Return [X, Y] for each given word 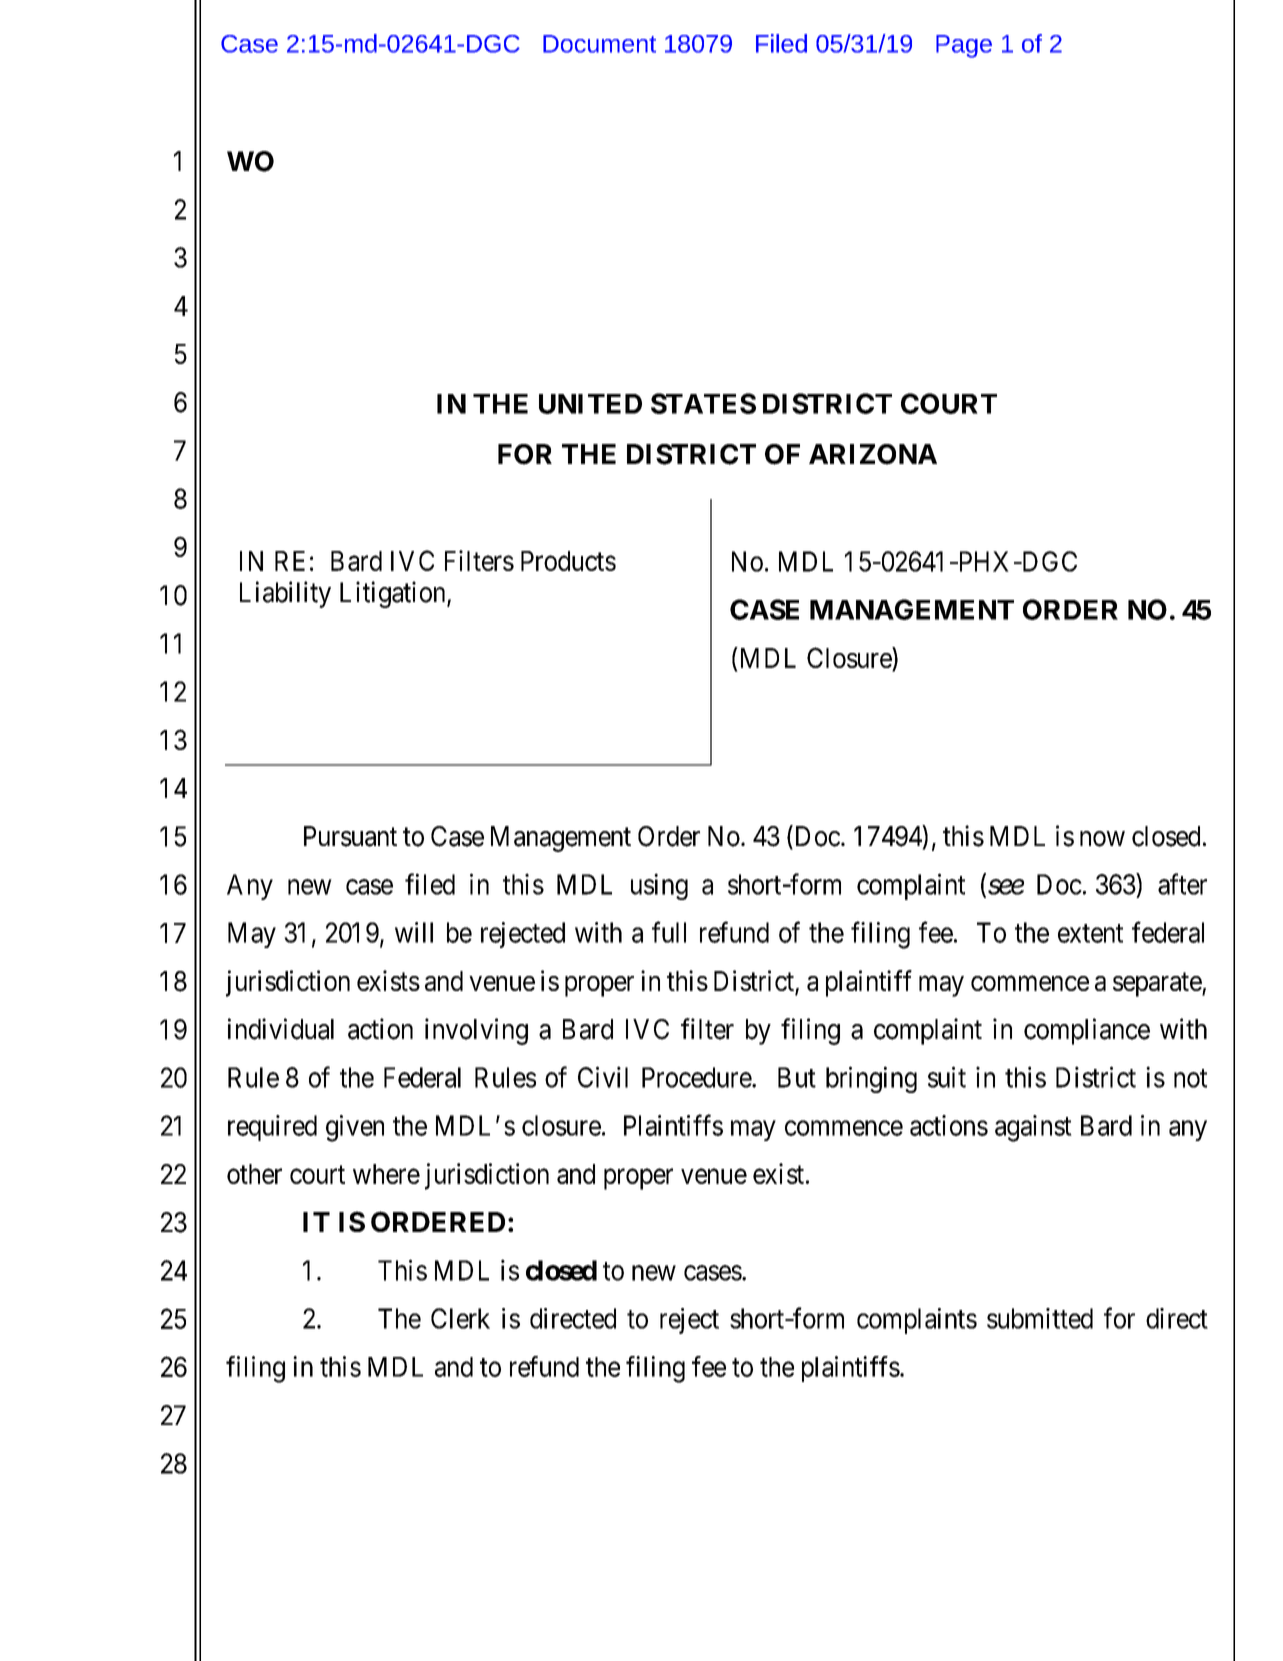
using [659, 886]
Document [599, 44]
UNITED [590, 404]
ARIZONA [873, 454]
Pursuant [350, 836]
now [1102, 839]
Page [964, 46]
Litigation [394, 594]
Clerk [460, 1318]
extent [1090, 933]
